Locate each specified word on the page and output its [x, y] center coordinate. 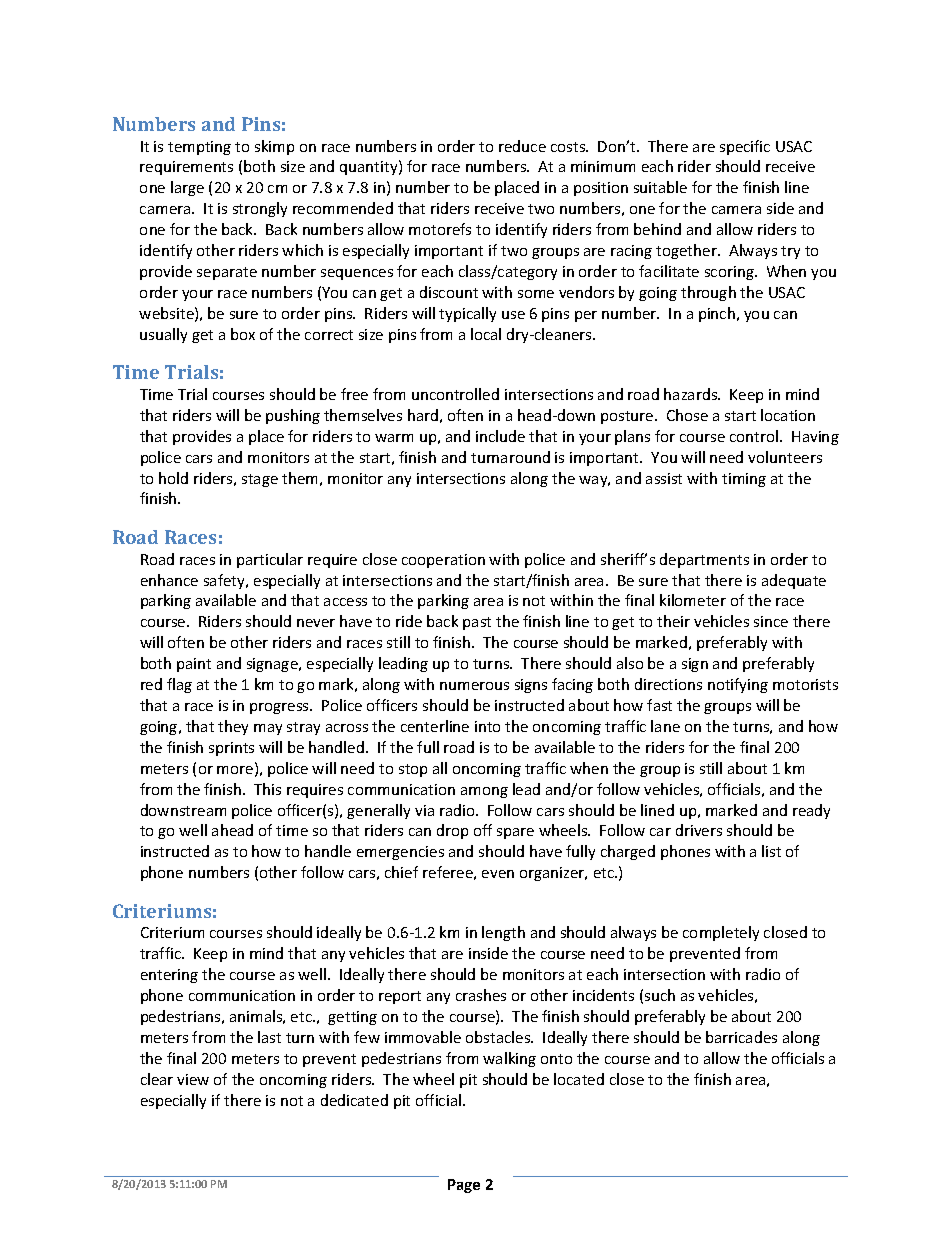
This [267, 789]
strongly [260, 209]
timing [744, 480]
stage [260, 480]
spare [515, 833]
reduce [522, 146]
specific [745, 147]
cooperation [443, 561]
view [193, 1079]
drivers [699, 830]
